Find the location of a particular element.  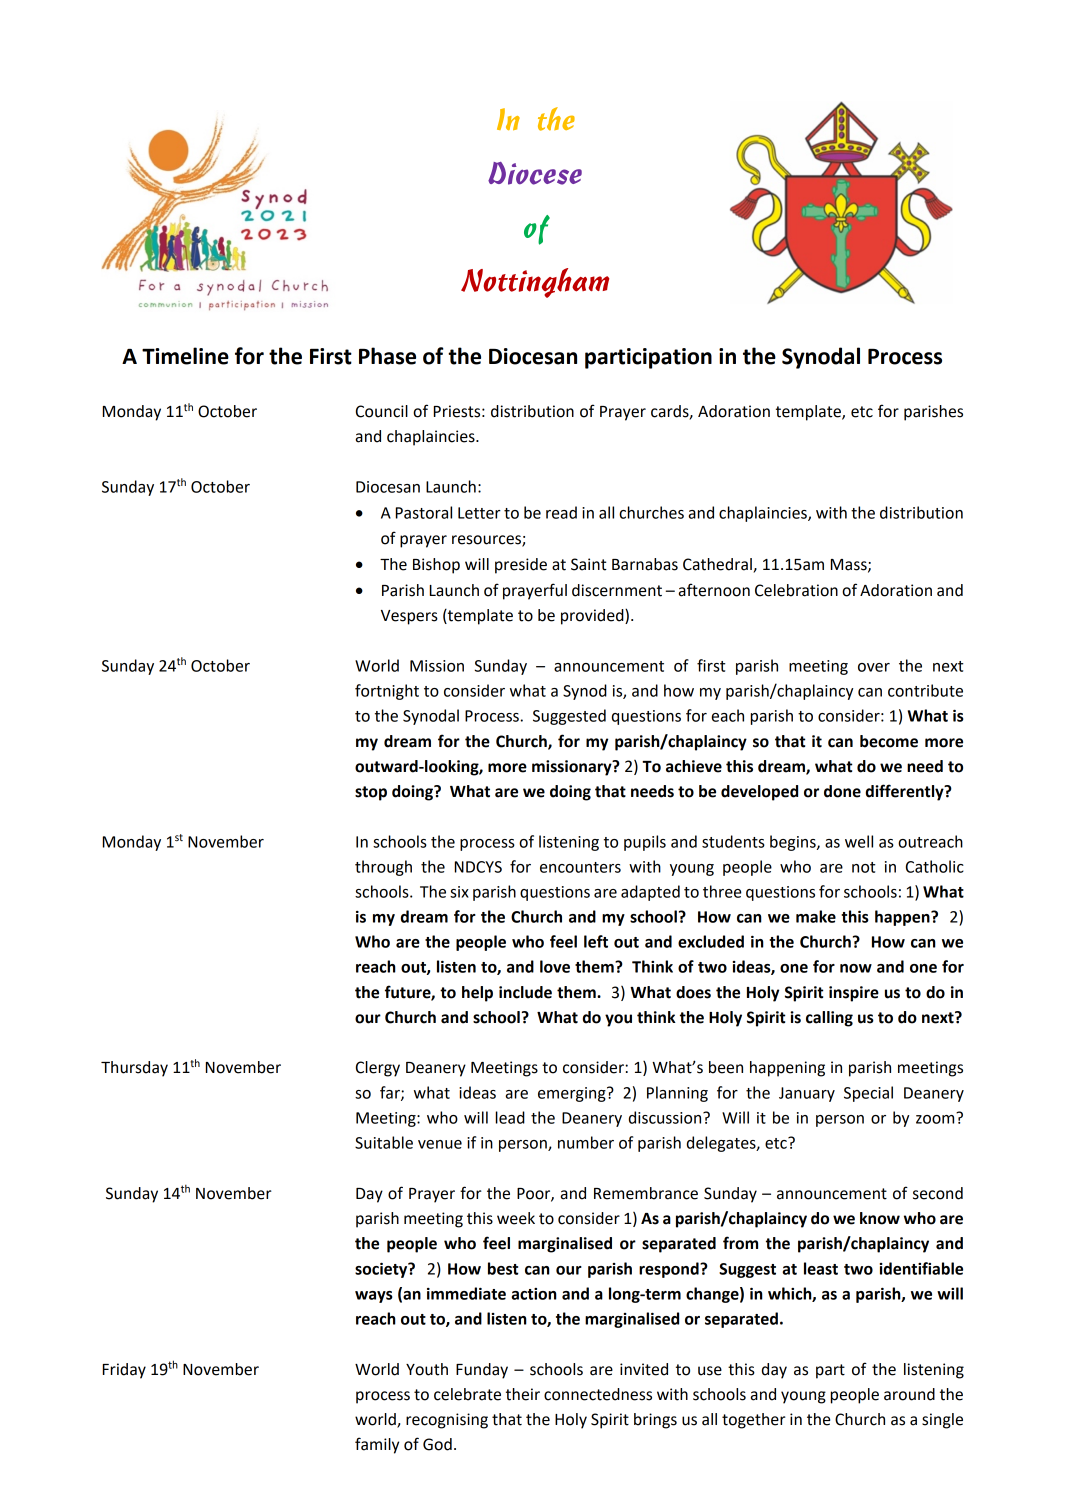

Nottingham is located at coordinates (535, 283).
